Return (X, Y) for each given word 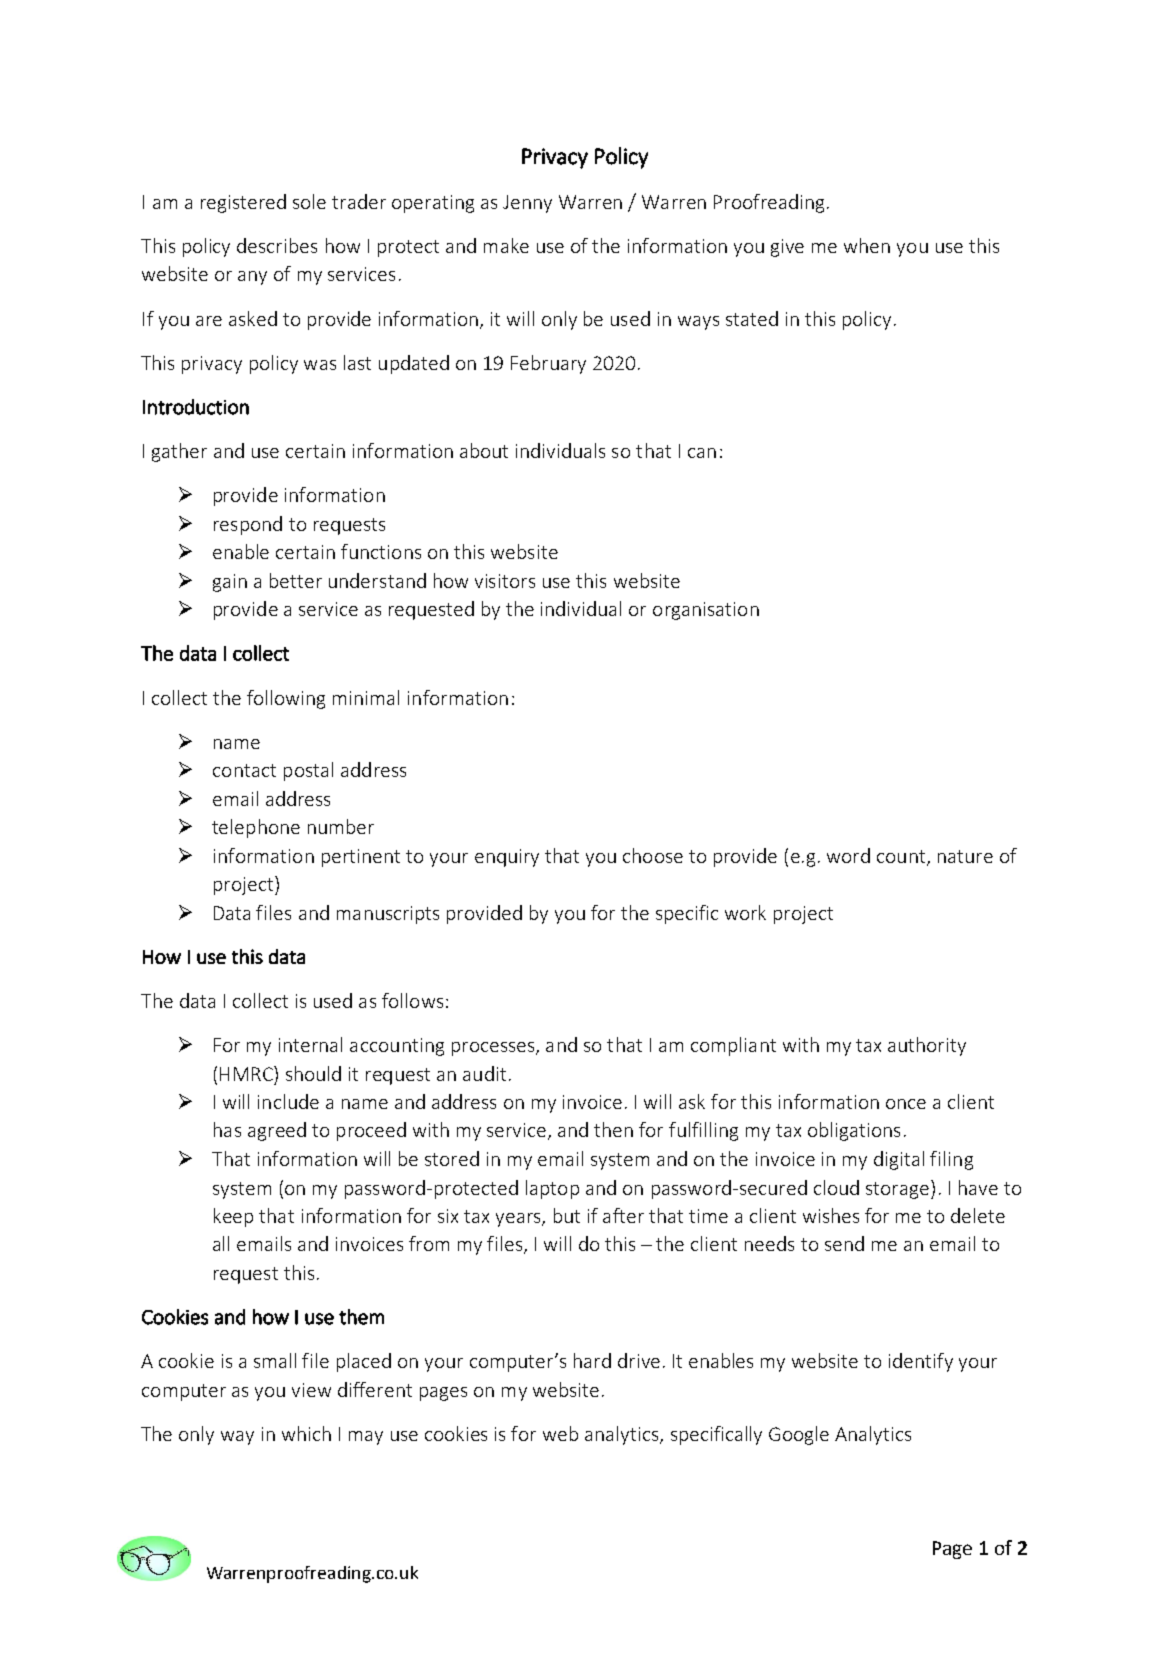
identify (921, 1362)
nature (965, 856)
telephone (256, 828)
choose (653, 855)
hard (592, 1360)
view (311, 1390)
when (867, 245)
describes (277, 245)
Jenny (527, 204)
